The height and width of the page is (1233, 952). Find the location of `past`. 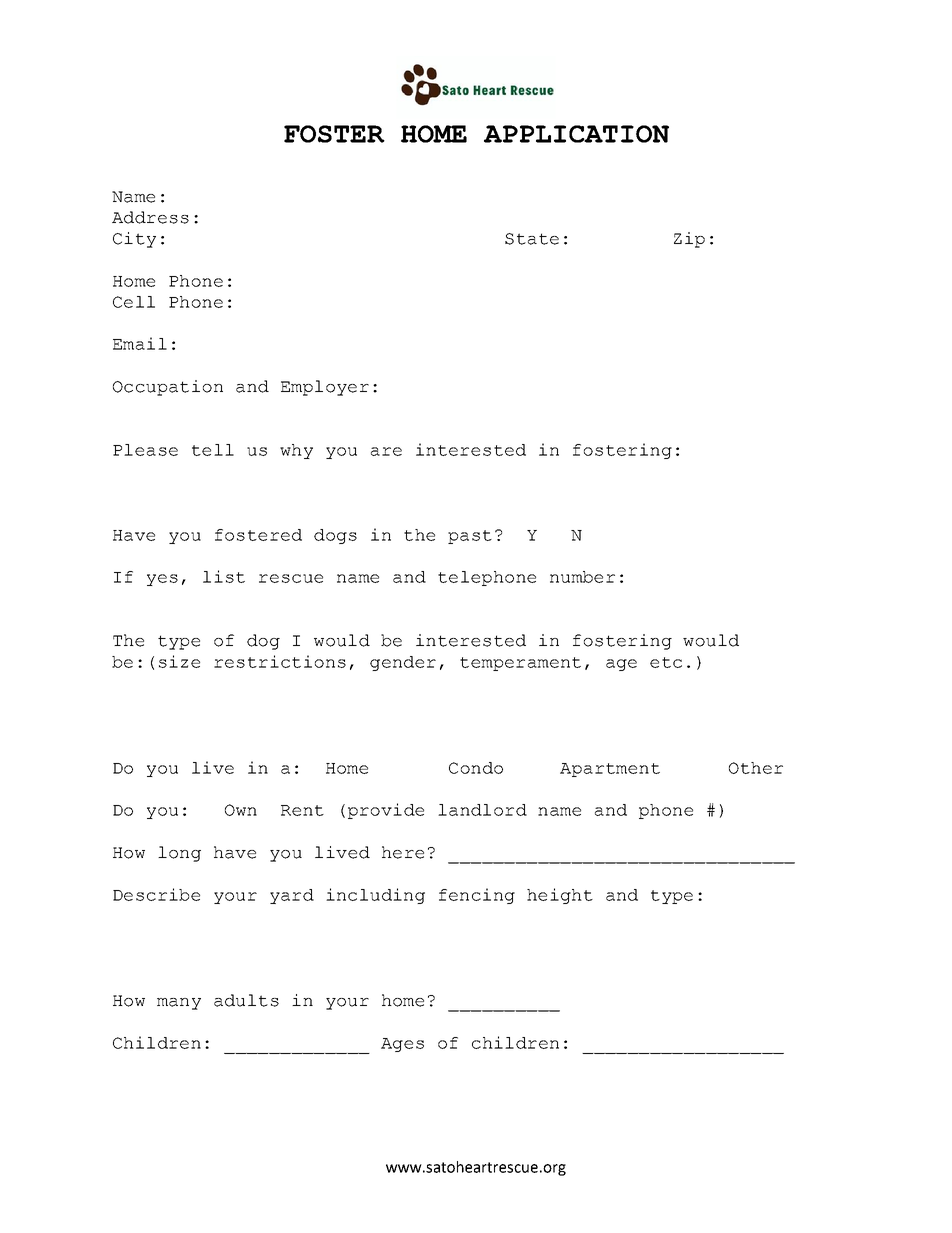

past is located at coordinates (470, 537).
